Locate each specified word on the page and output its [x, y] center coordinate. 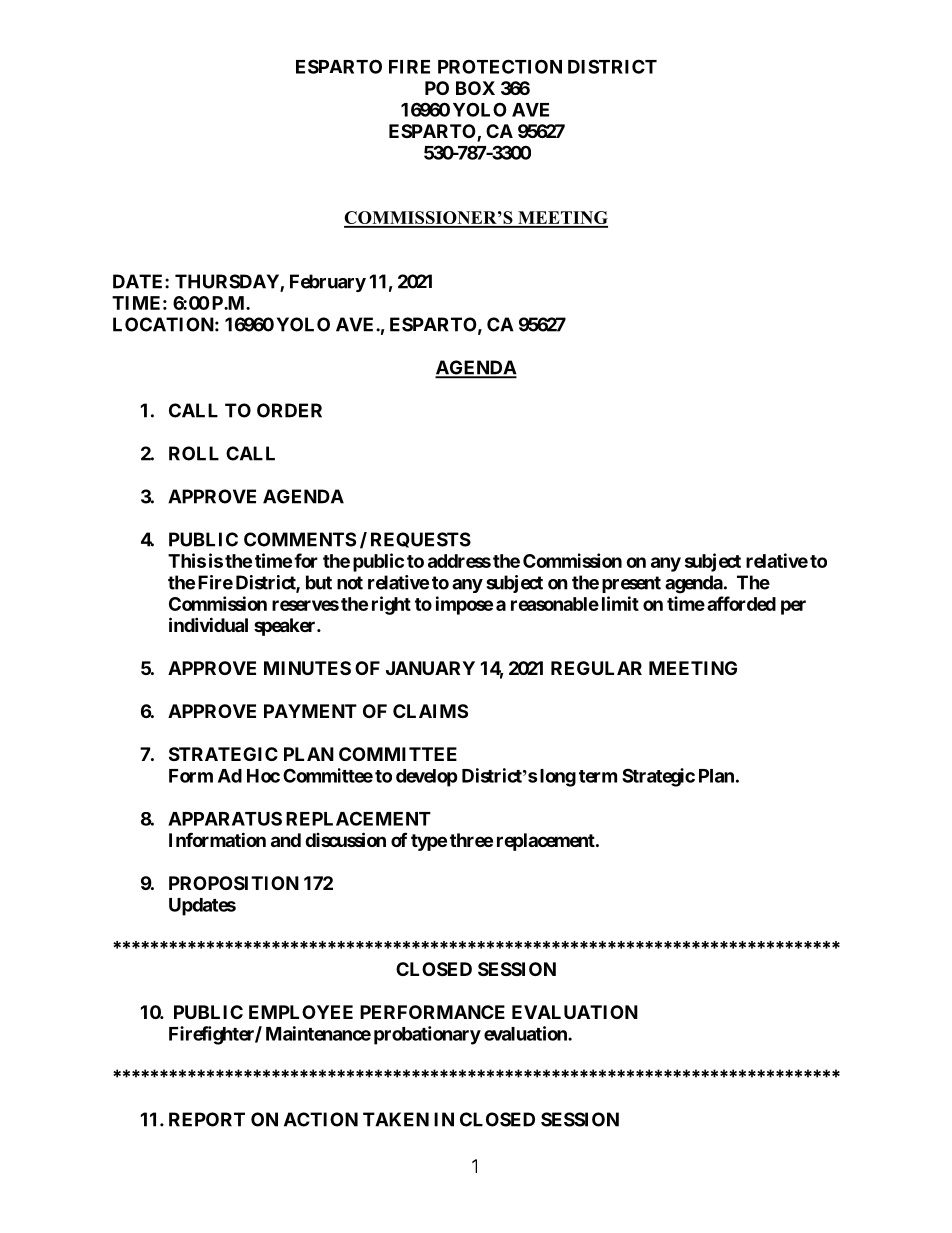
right [391, 605]
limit [620, 603]
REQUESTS [421, 540]
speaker [286, 627]
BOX [475, 88]
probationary [427, 1035]
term [598, 776]
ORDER [289, 410]
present [631, 584]
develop [427, 778]
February [328, 283]
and [286, 840]
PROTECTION [500, 66]
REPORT [207, 1119]
